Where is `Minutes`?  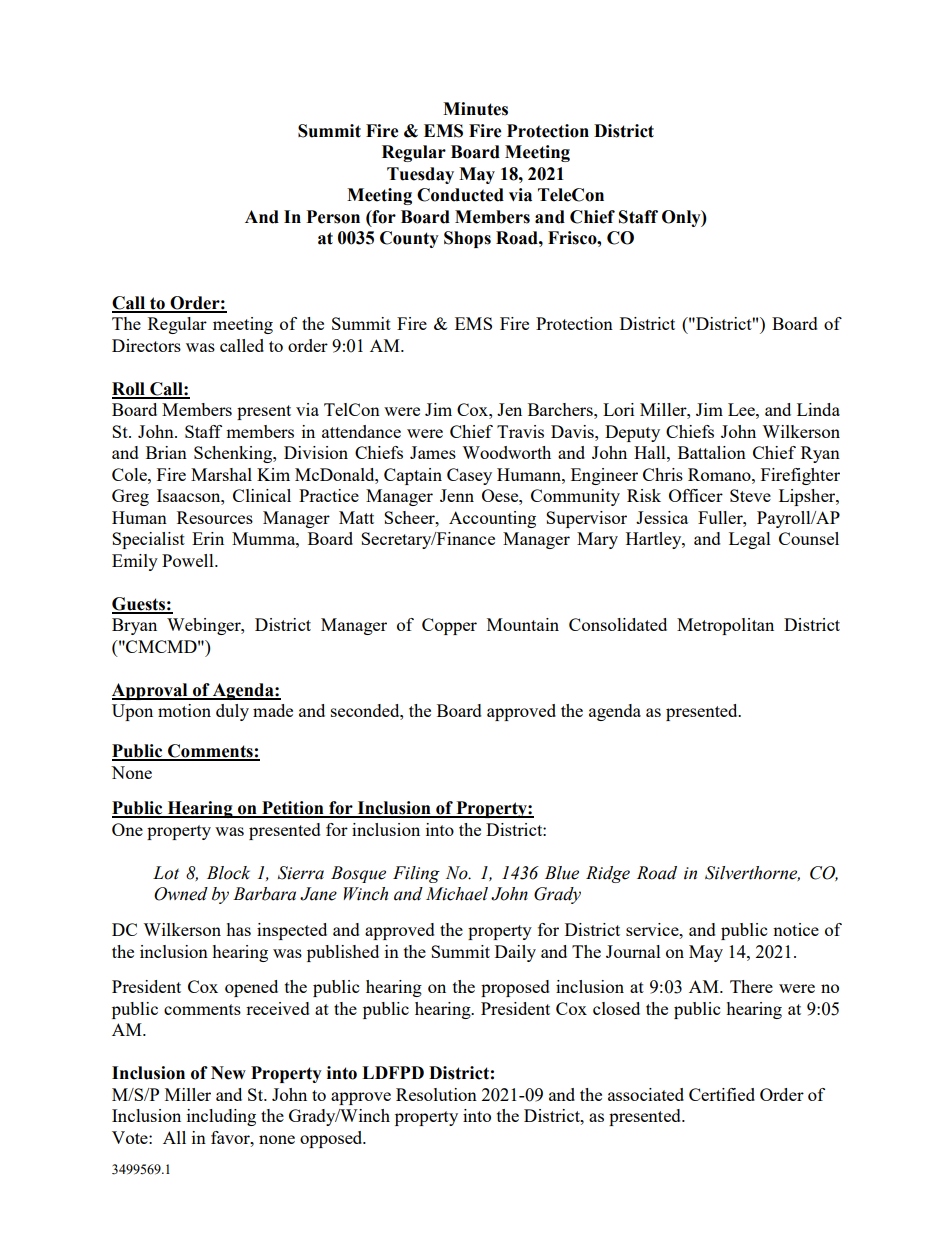 Minutes is located at coordinates (475, 109).
